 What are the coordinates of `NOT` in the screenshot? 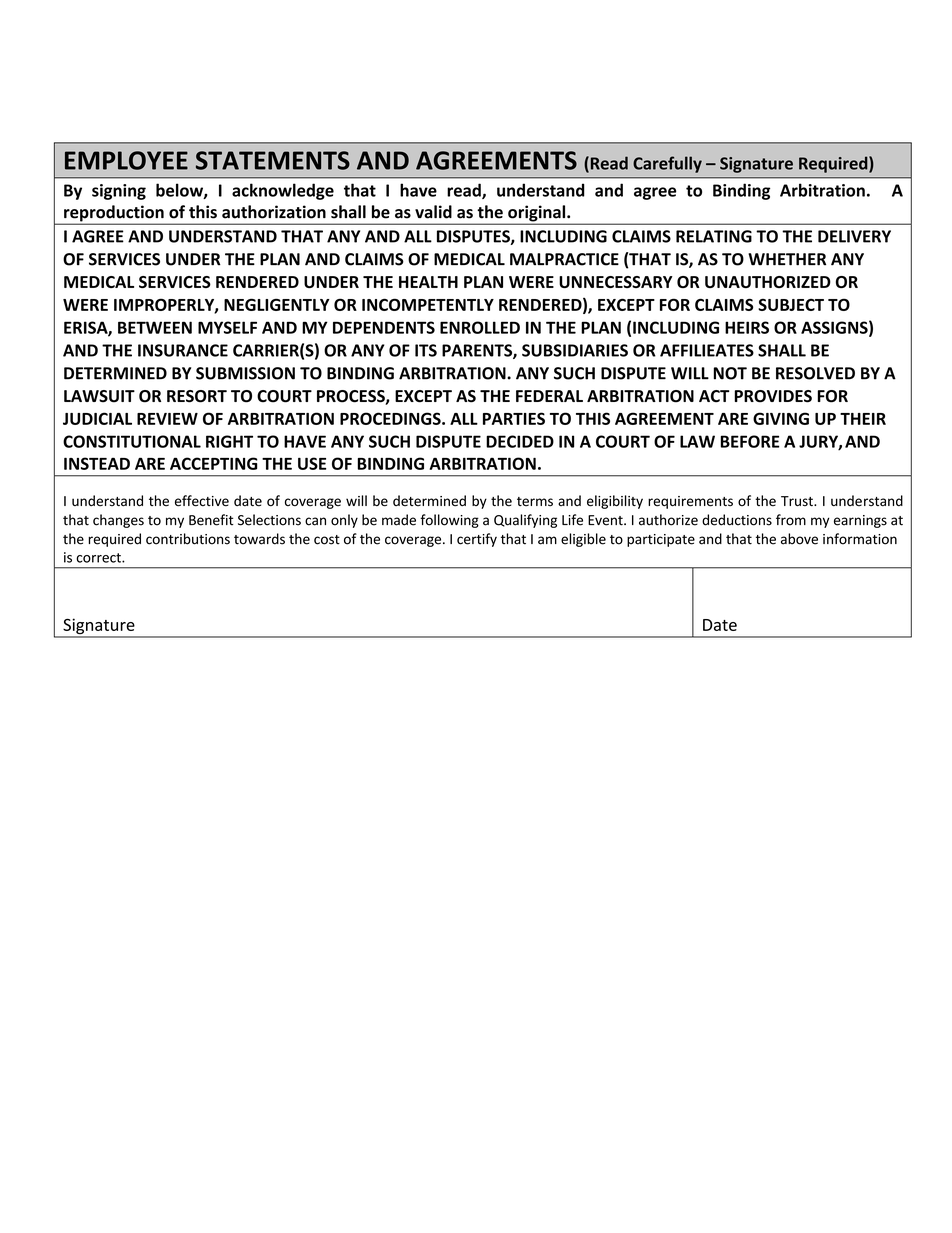 It's located at (730, 373).
